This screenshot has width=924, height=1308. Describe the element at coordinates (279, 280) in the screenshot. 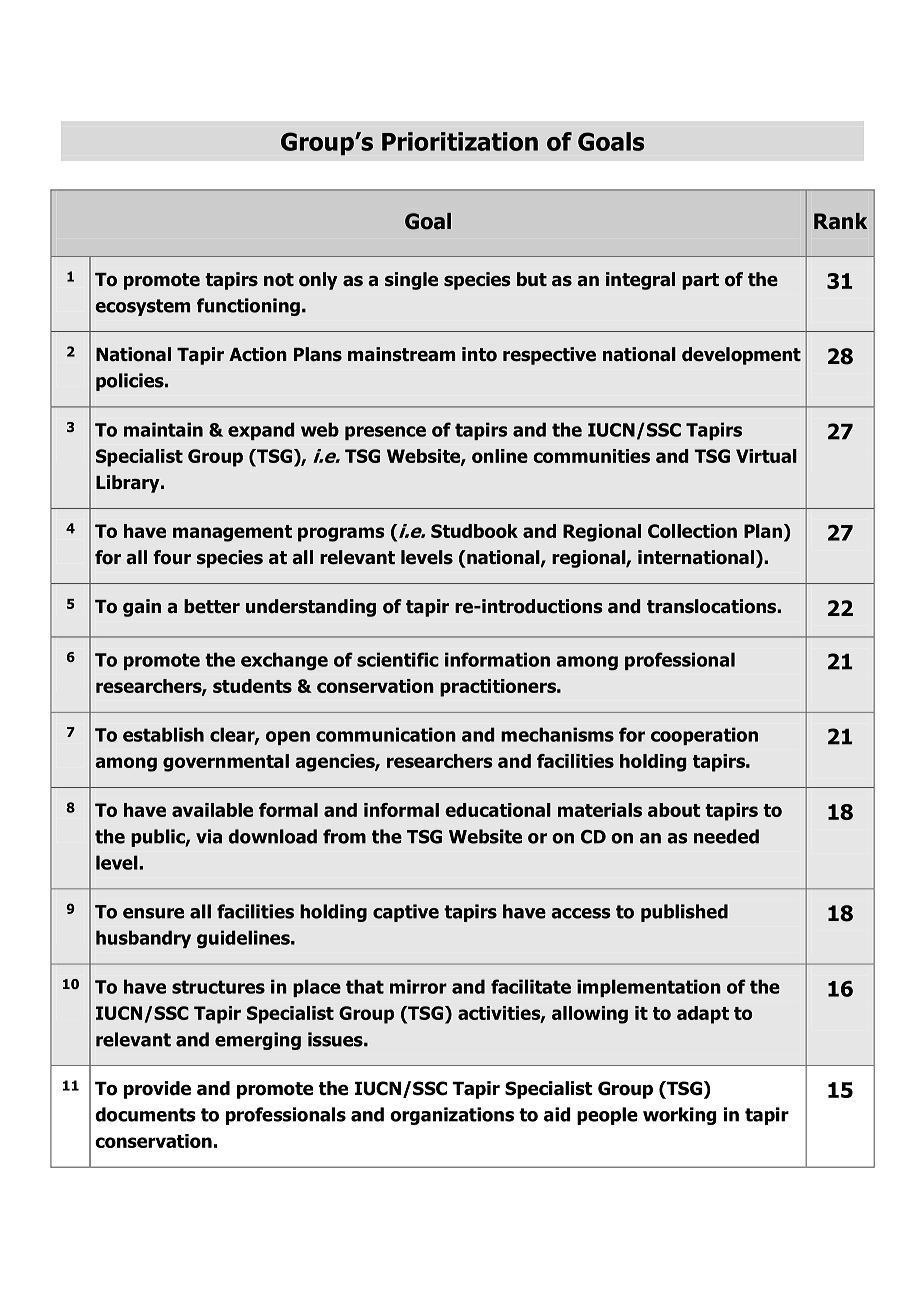

I see `not` at that location.
